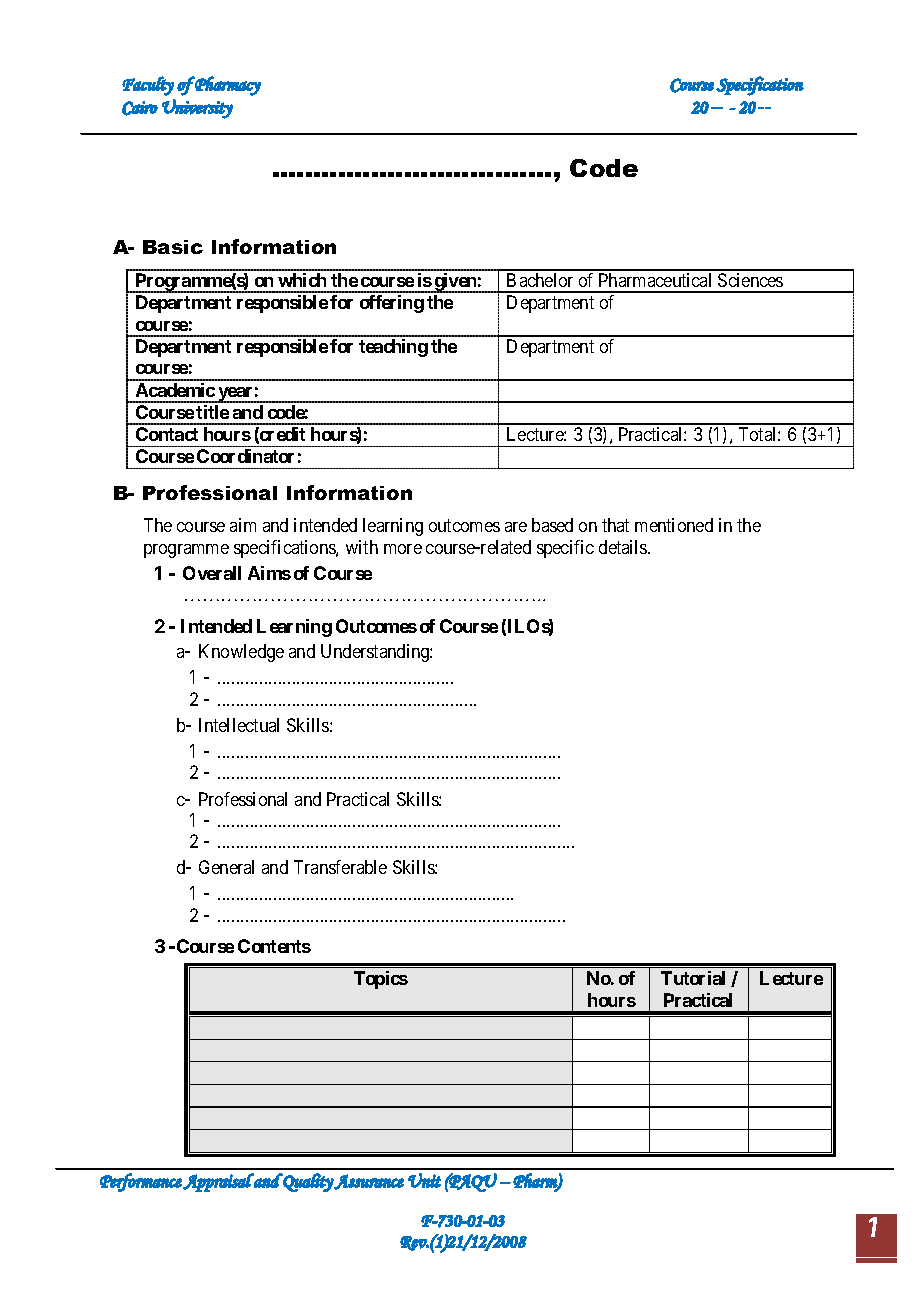  What do you see at coordinates (392, 304) in the screenshot?
I see `offering` at bounding box center [392, 304].
